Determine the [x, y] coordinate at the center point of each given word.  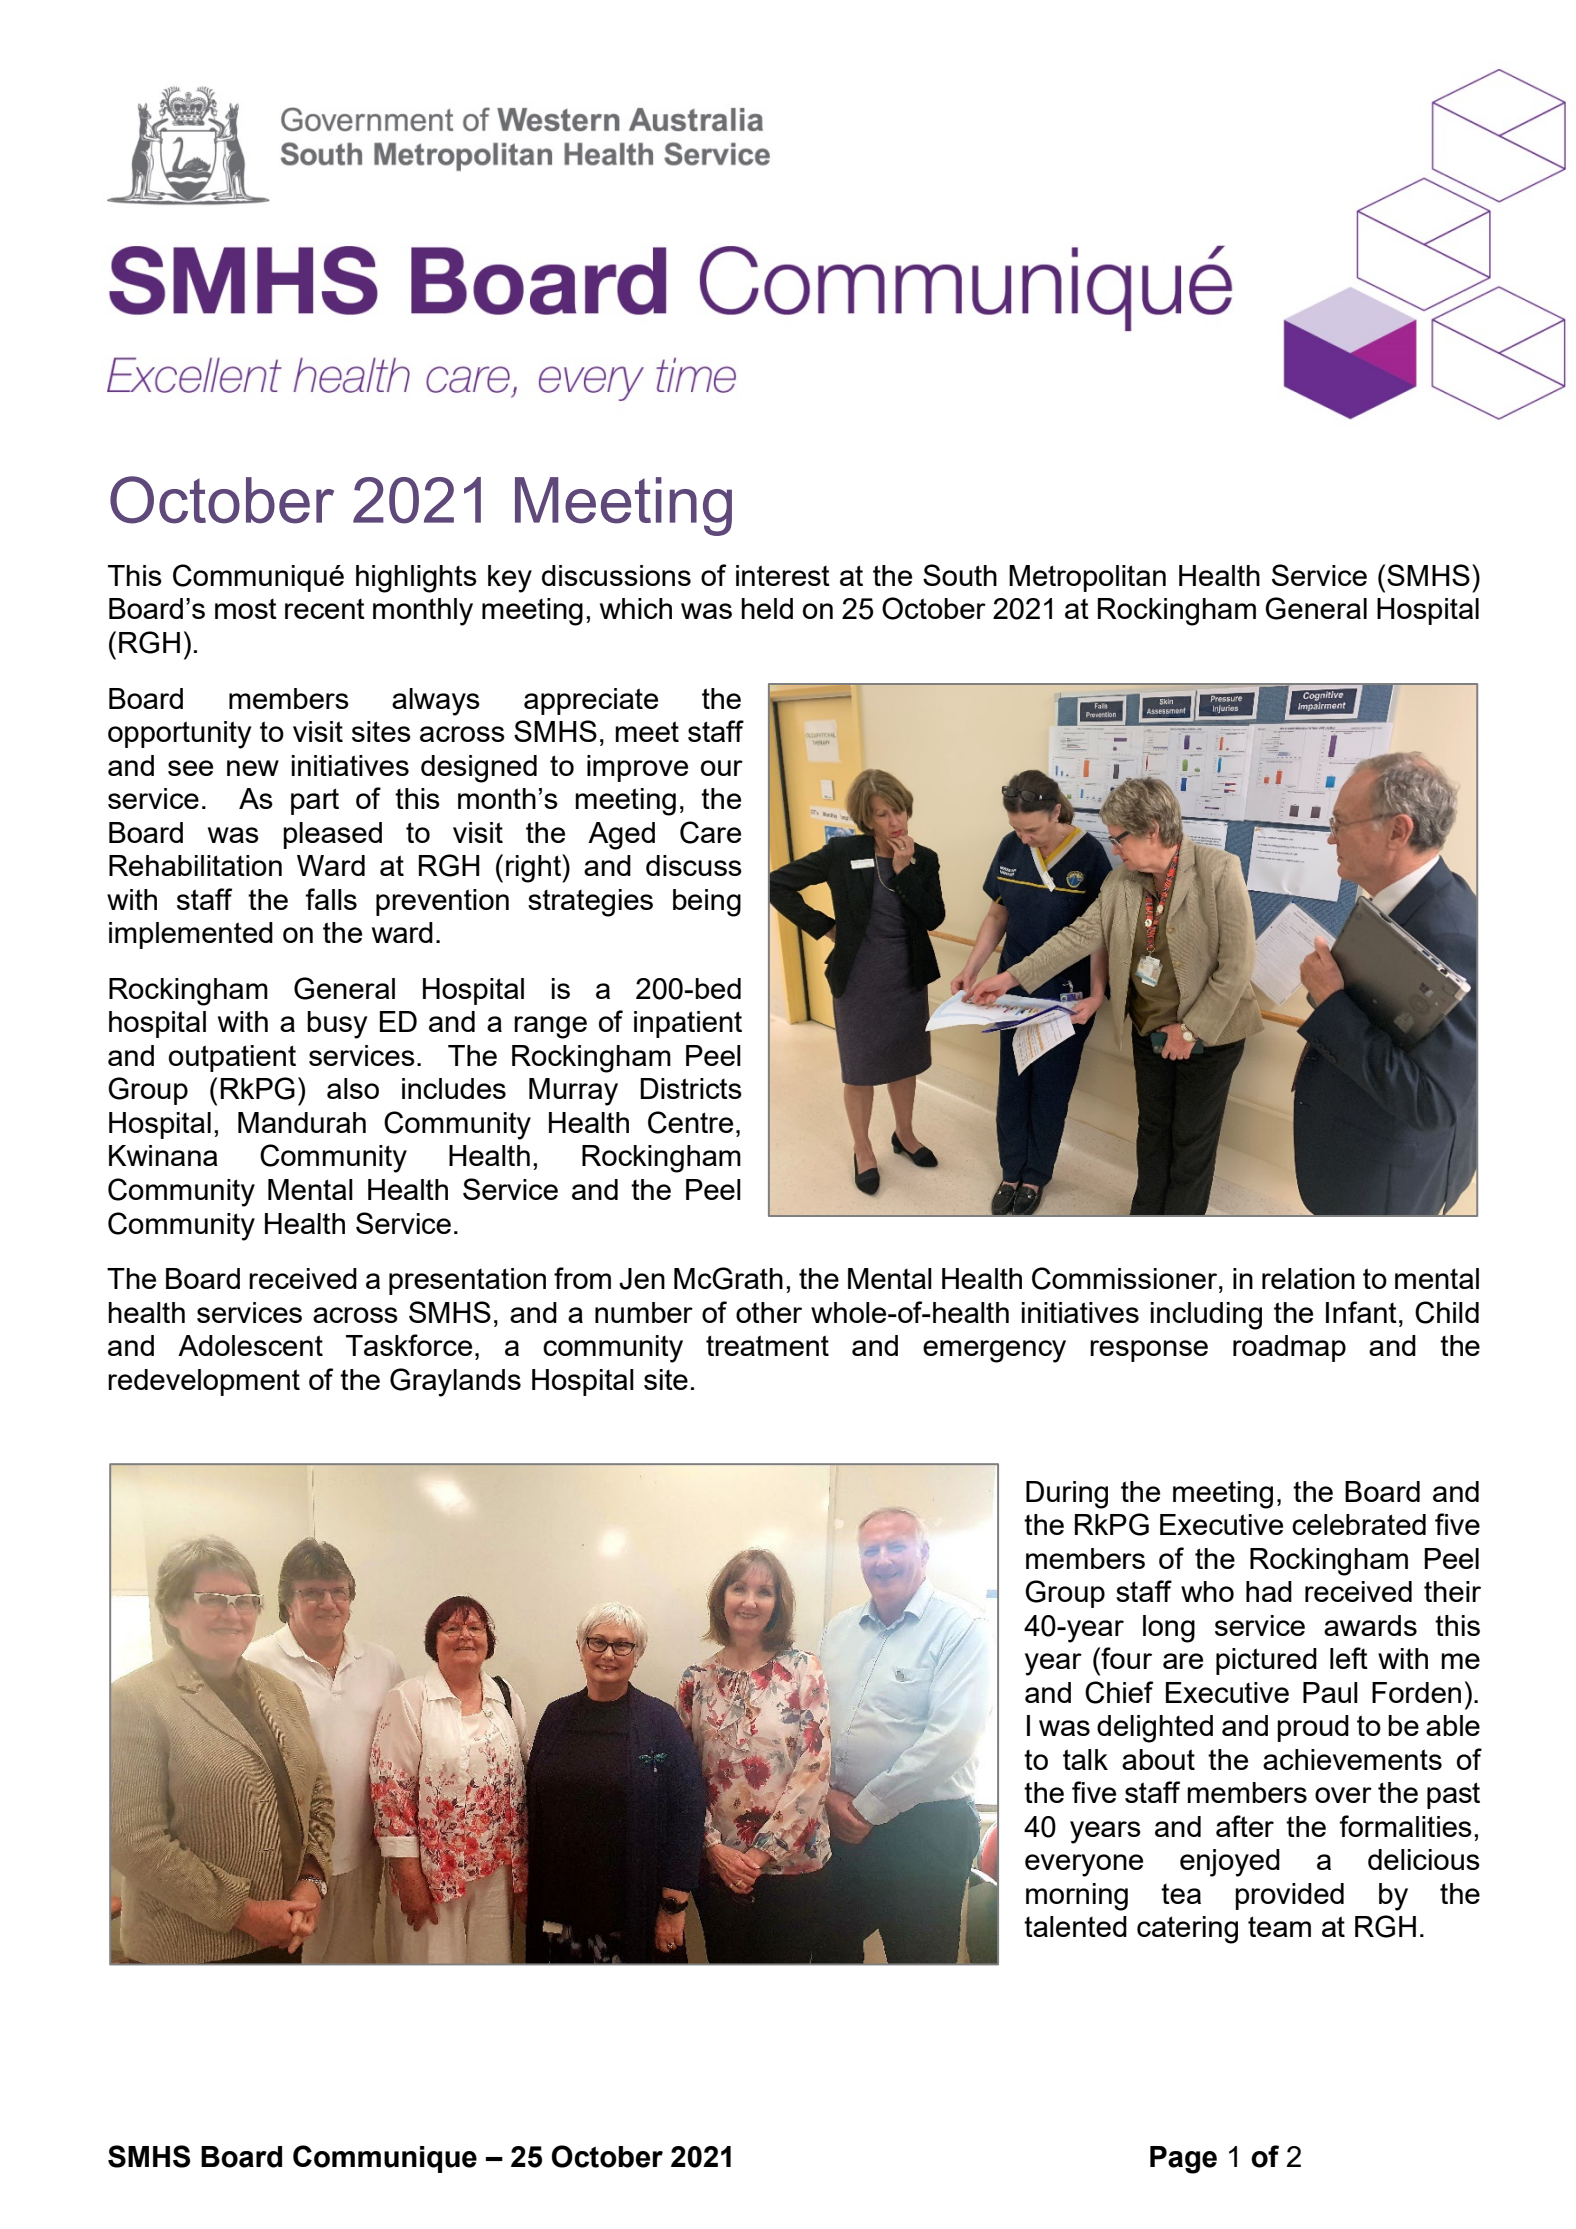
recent [325, 609]
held [767, 608]
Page [1183, 2160]
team [1279, 1926]
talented [1075, 1926]
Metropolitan [1087, 578]
